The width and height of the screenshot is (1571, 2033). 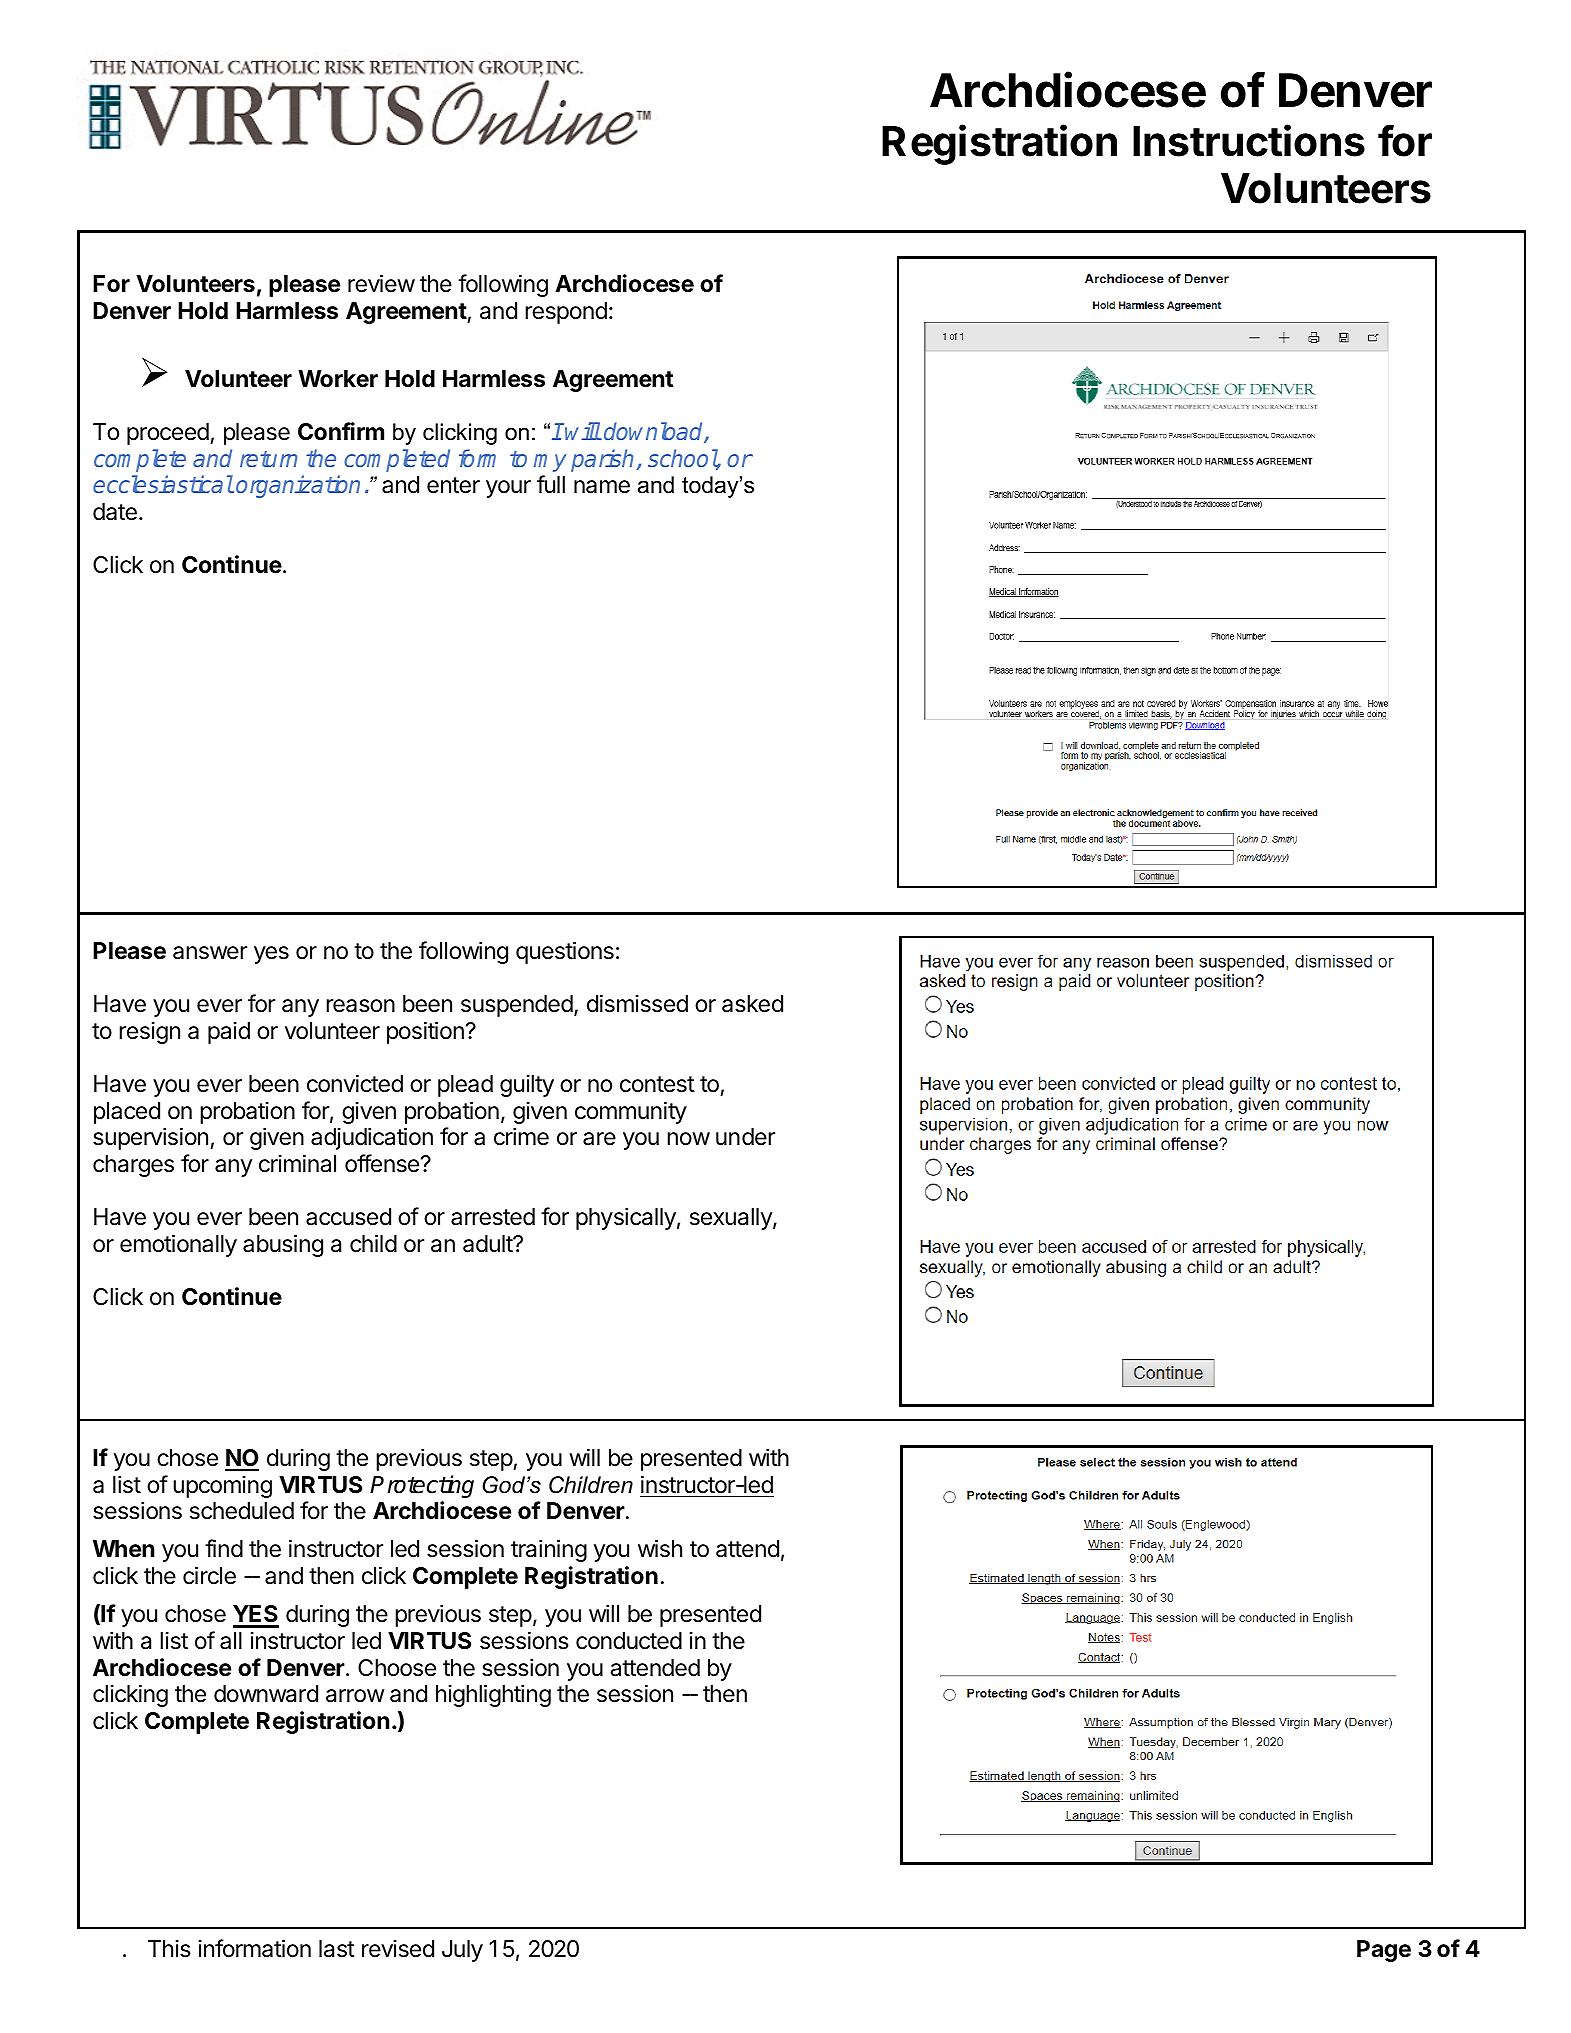 I want to click on asked, so click(x=752, y=1004).
